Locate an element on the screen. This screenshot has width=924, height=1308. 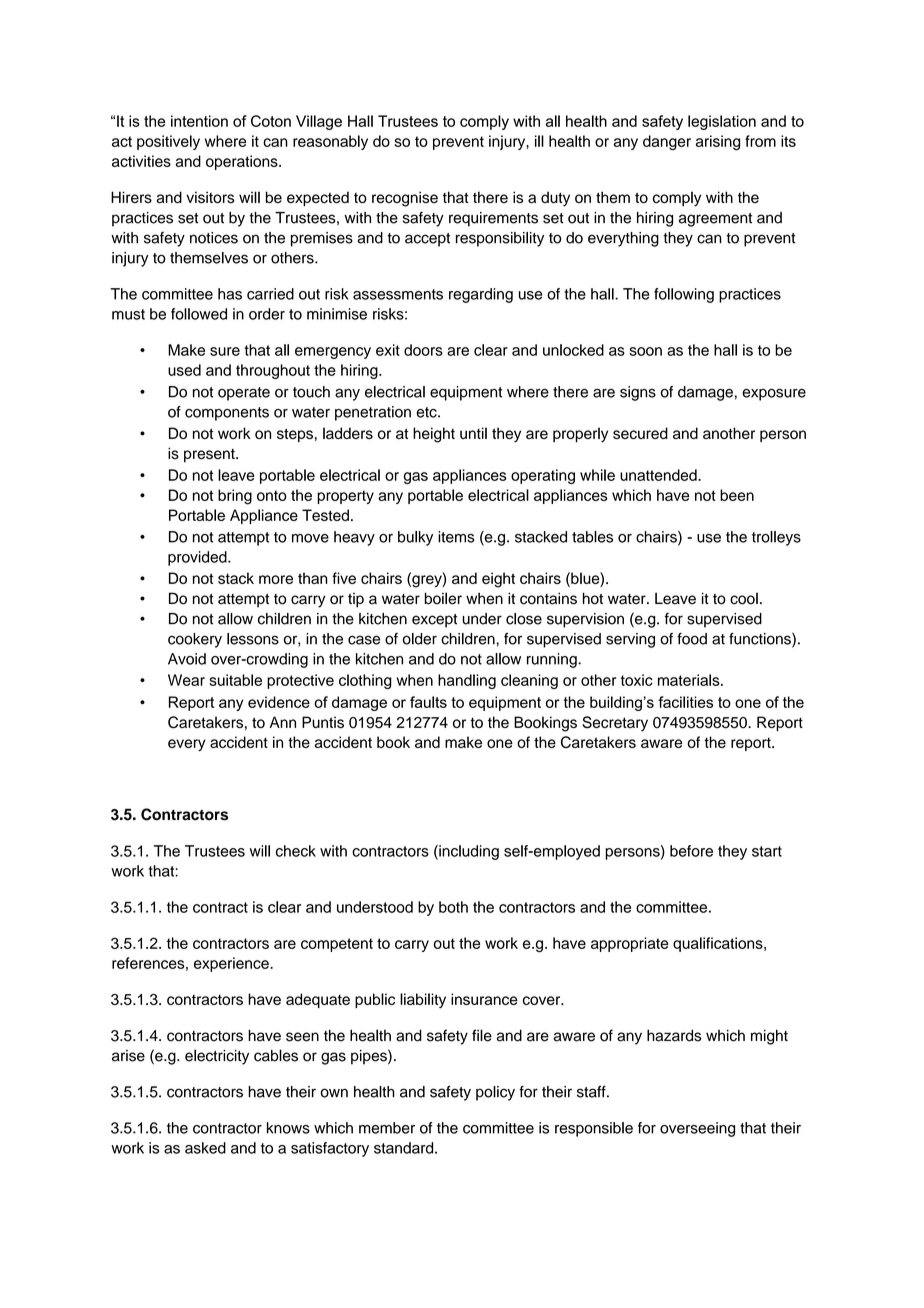
operations is located at coordinates (243, 162).
